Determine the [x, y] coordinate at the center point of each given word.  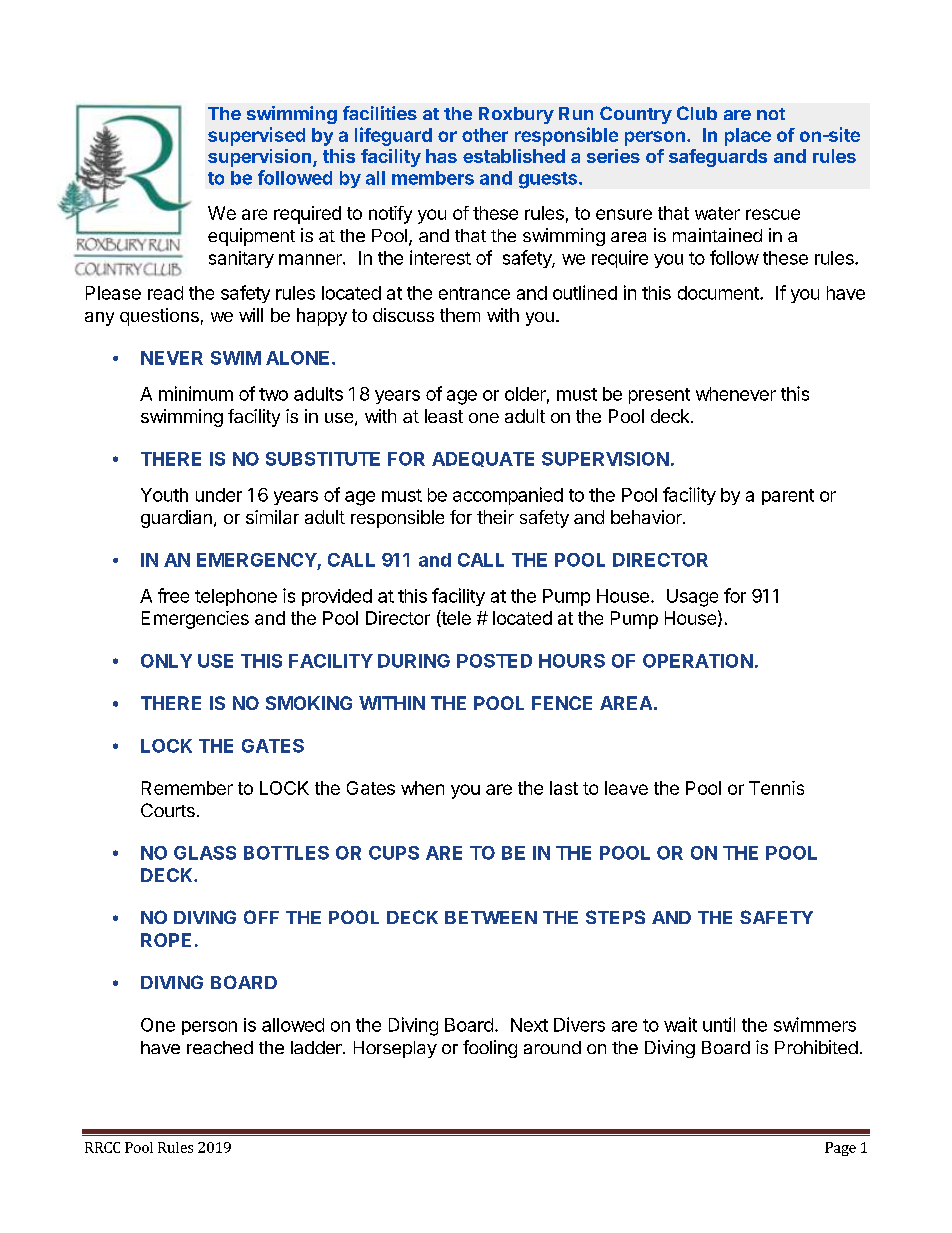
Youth [164, 495]
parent [788, 497]
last [564, 788]
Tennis [776, 788]
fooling [490, 1049]
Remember [187, 788]
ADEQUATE [483, 459]
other [485, 135]
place [748, 137]
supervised [256, 136]
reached [220, 1047]
